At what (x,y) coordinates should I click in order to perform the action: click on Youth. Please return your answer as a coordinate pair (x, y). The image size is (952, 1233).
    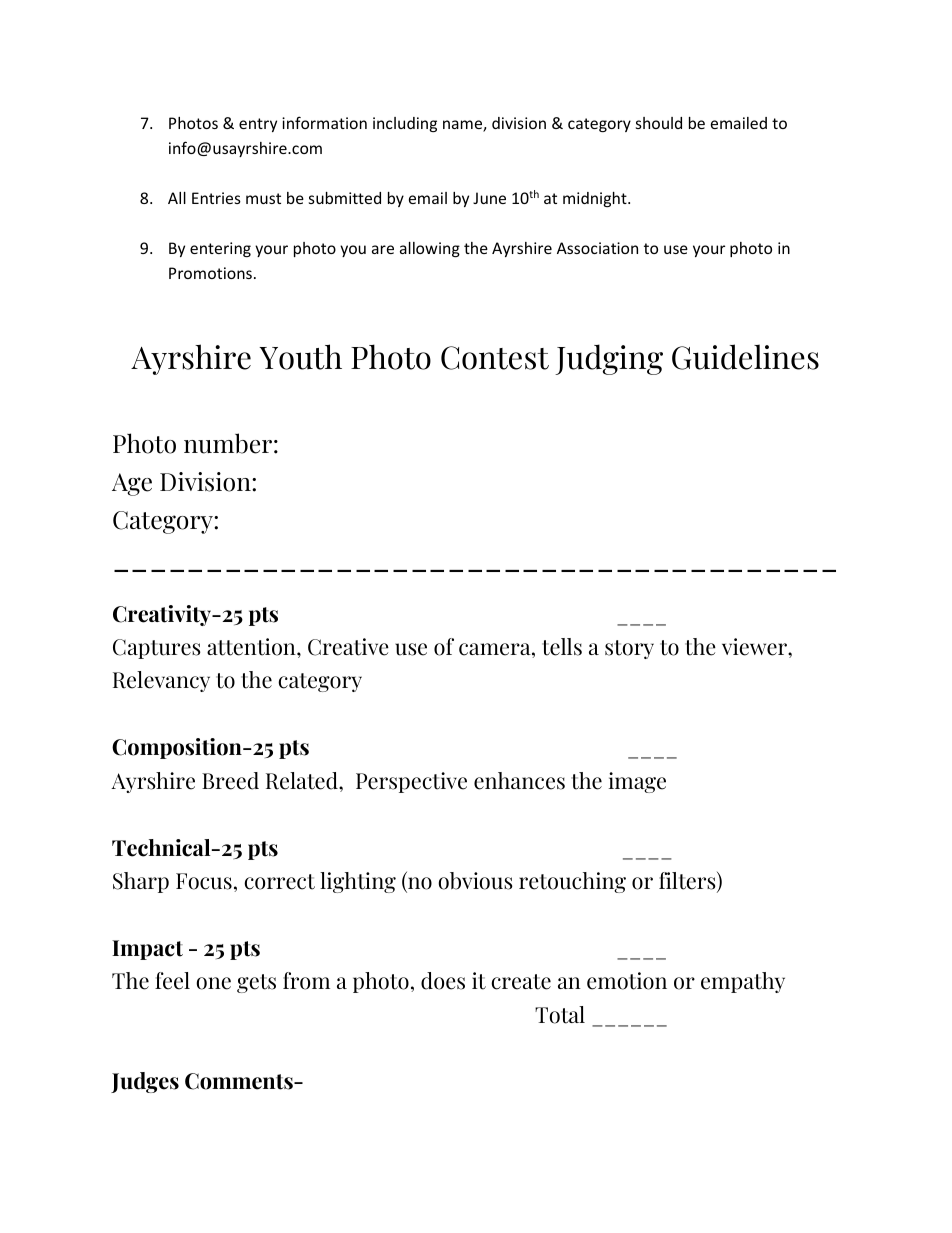
    Looking at the image, I should click on (300, 357).
